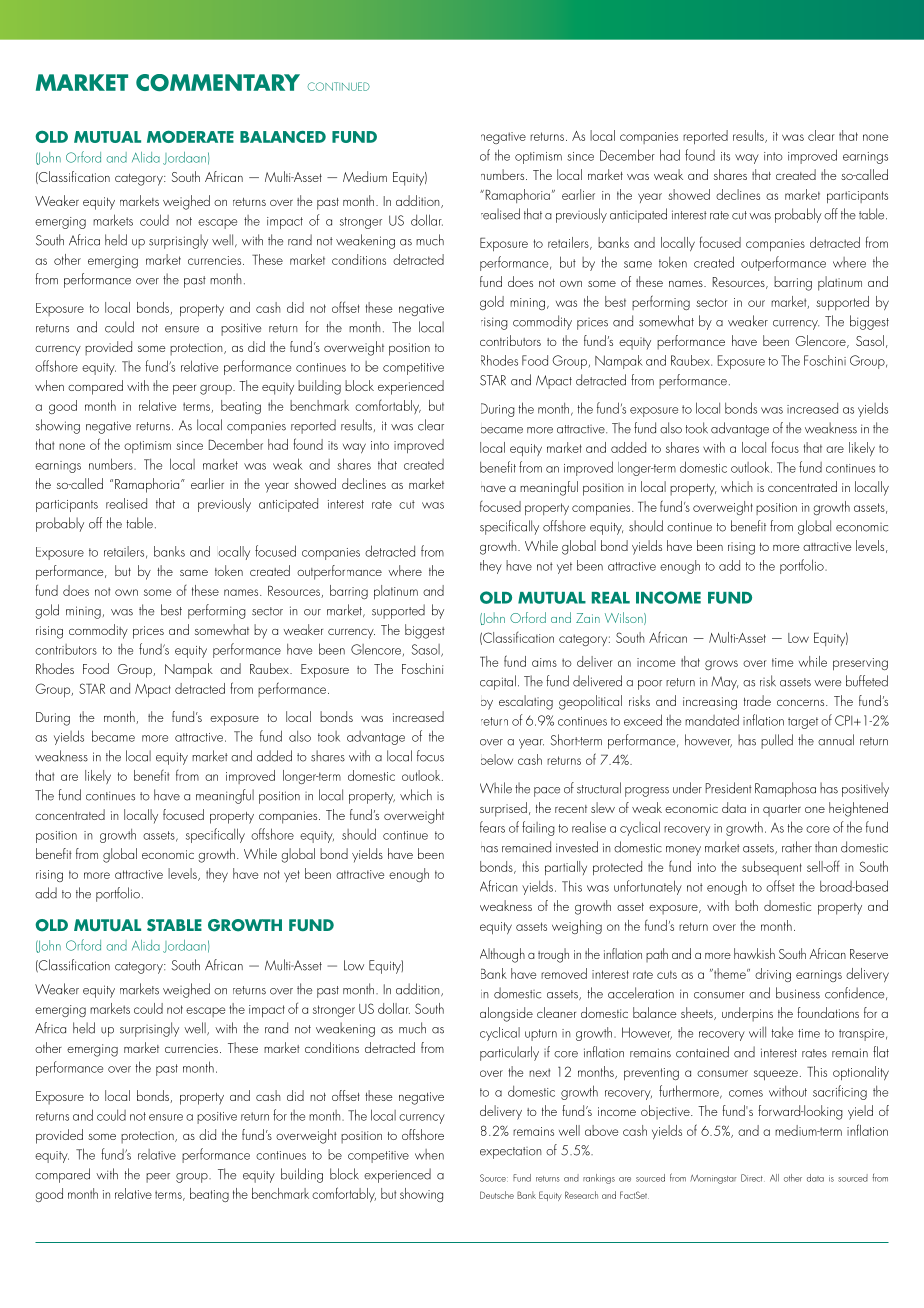 Image resolution: width=924 pixels, height=1308 pixels. What do you see at coordinates (218, 82) in the page?
I see `COMMENTARY` at bounding box center [218, 82].
